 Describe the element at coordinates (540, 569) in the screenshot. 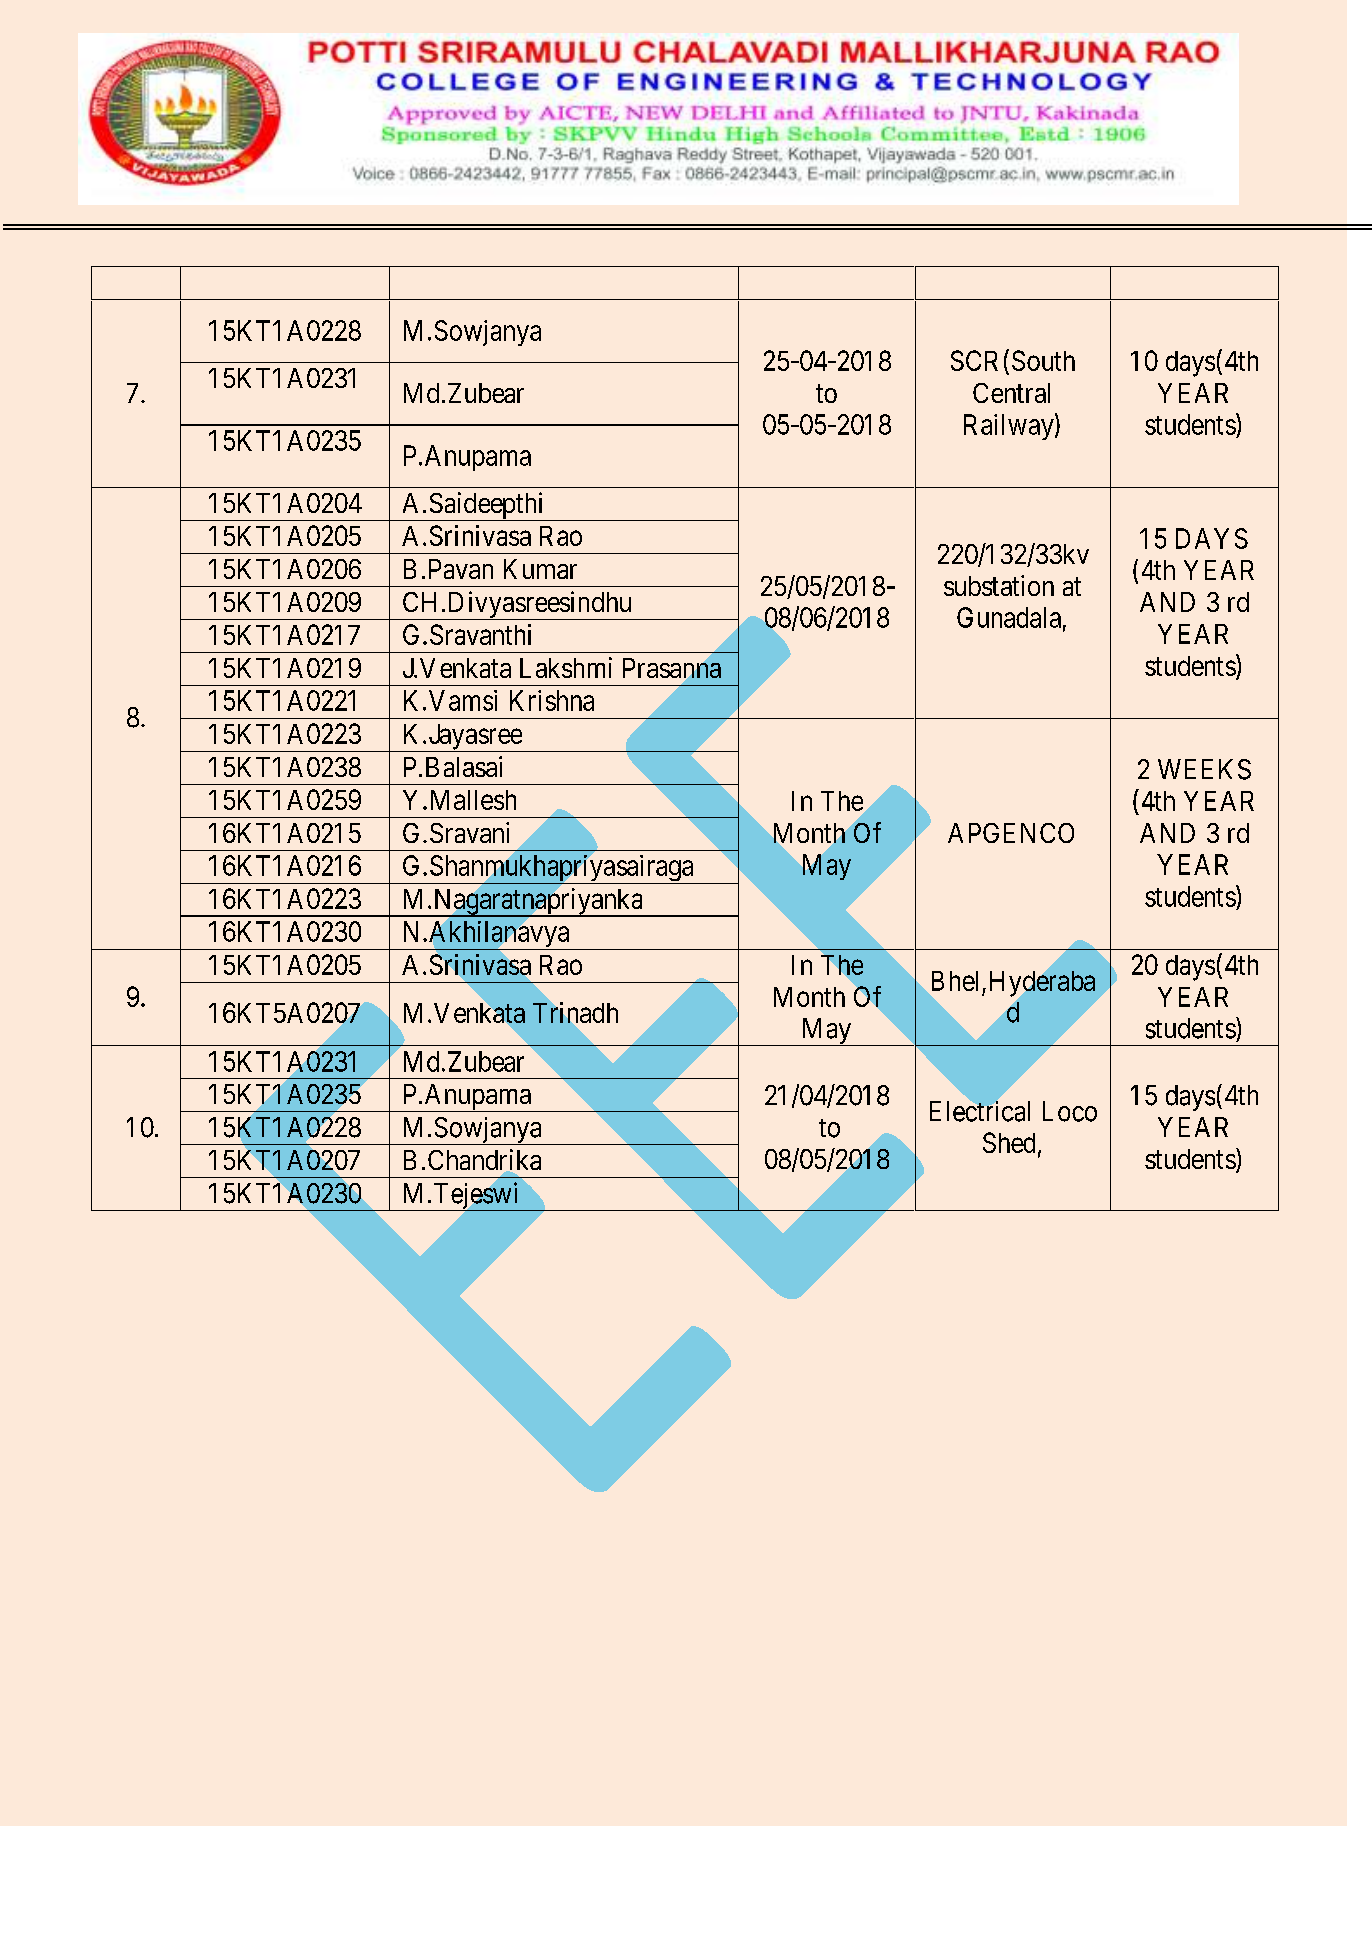

I see `Kumar` at that location.
